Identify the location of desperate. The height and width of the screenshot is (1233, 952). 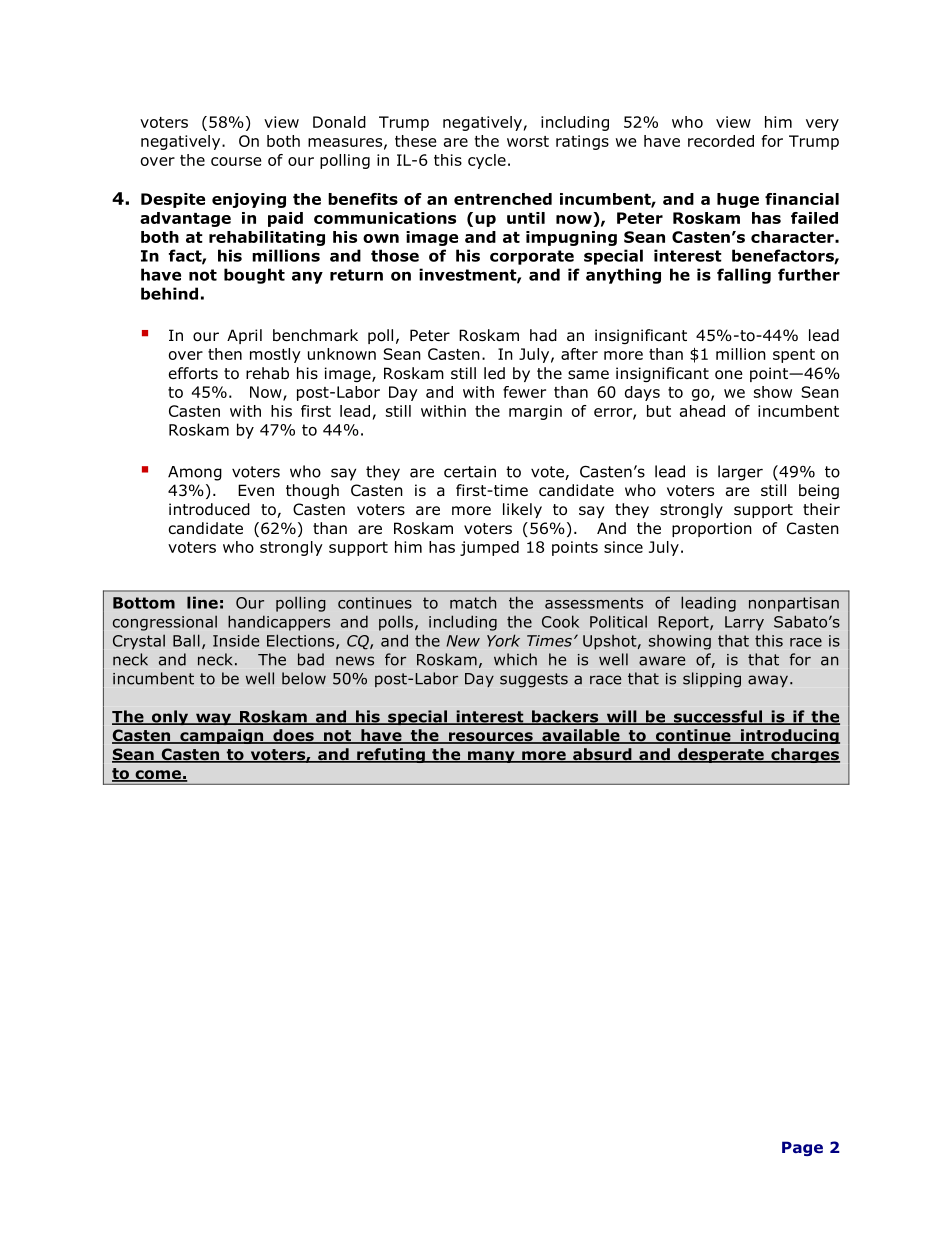
(721, 755).
